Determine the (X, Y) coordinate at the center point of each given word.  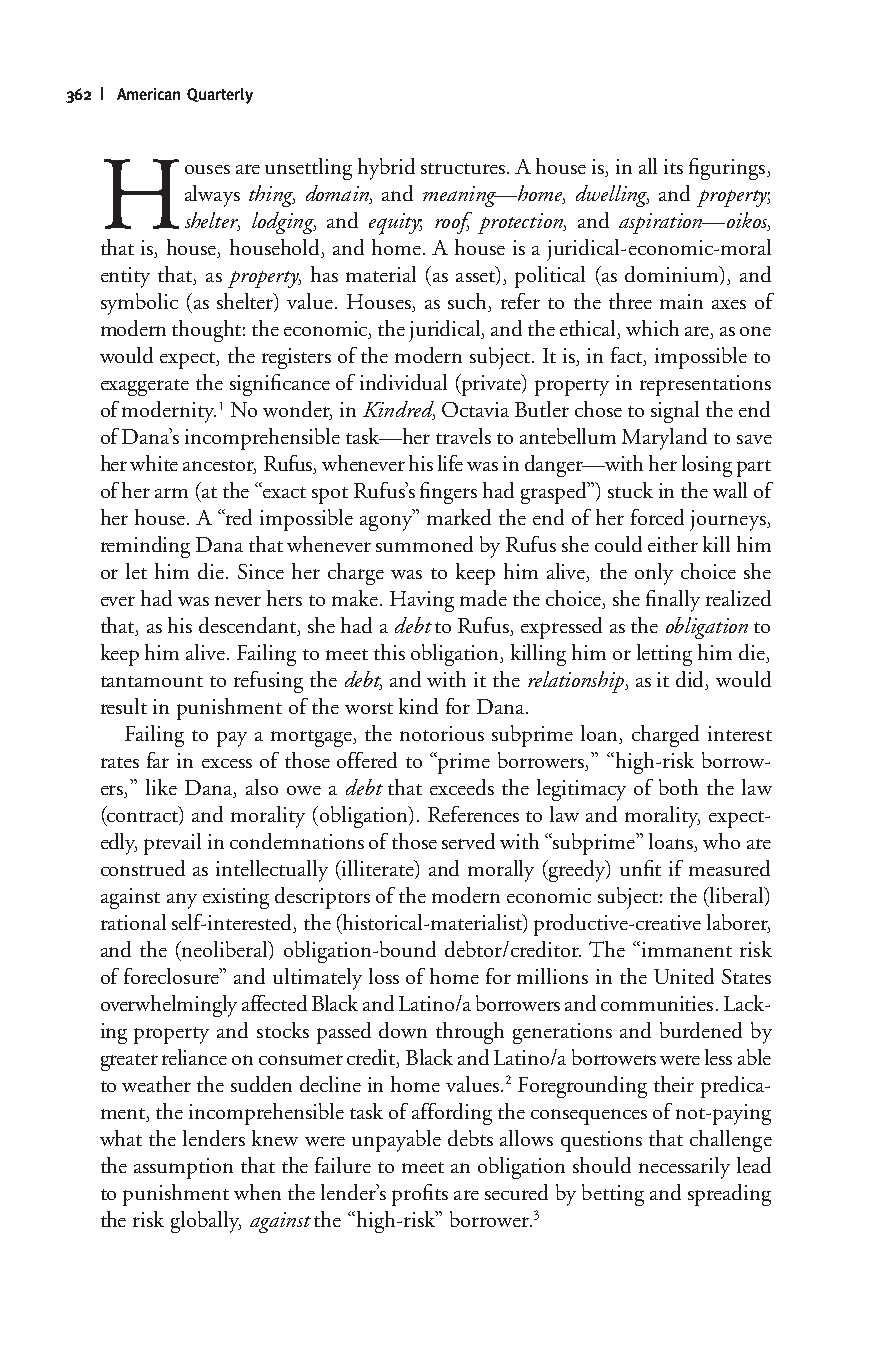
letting (664, 655)
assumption (183, 1168)
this (389, 652)
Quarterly (220, 96)
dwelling (612, 196)
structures (464, 168)
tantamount (152, 681)
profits (420, 1195)
